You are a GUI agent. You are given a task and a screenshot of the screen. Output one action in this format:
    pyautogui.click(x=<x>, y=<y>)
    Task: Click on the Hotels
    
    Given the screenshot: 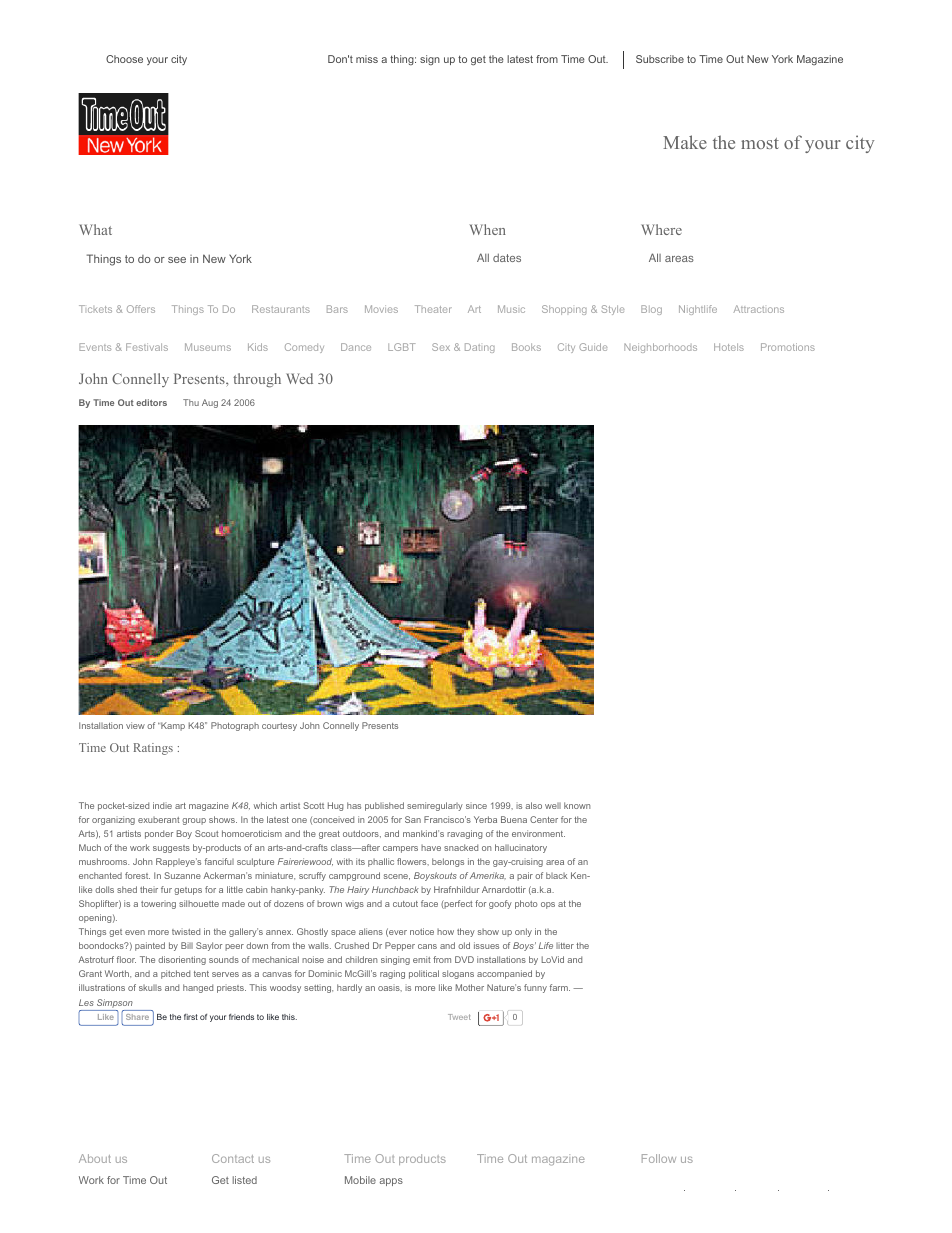 What is the action you would take?
    pyautogui.click(x=729, y=347)
